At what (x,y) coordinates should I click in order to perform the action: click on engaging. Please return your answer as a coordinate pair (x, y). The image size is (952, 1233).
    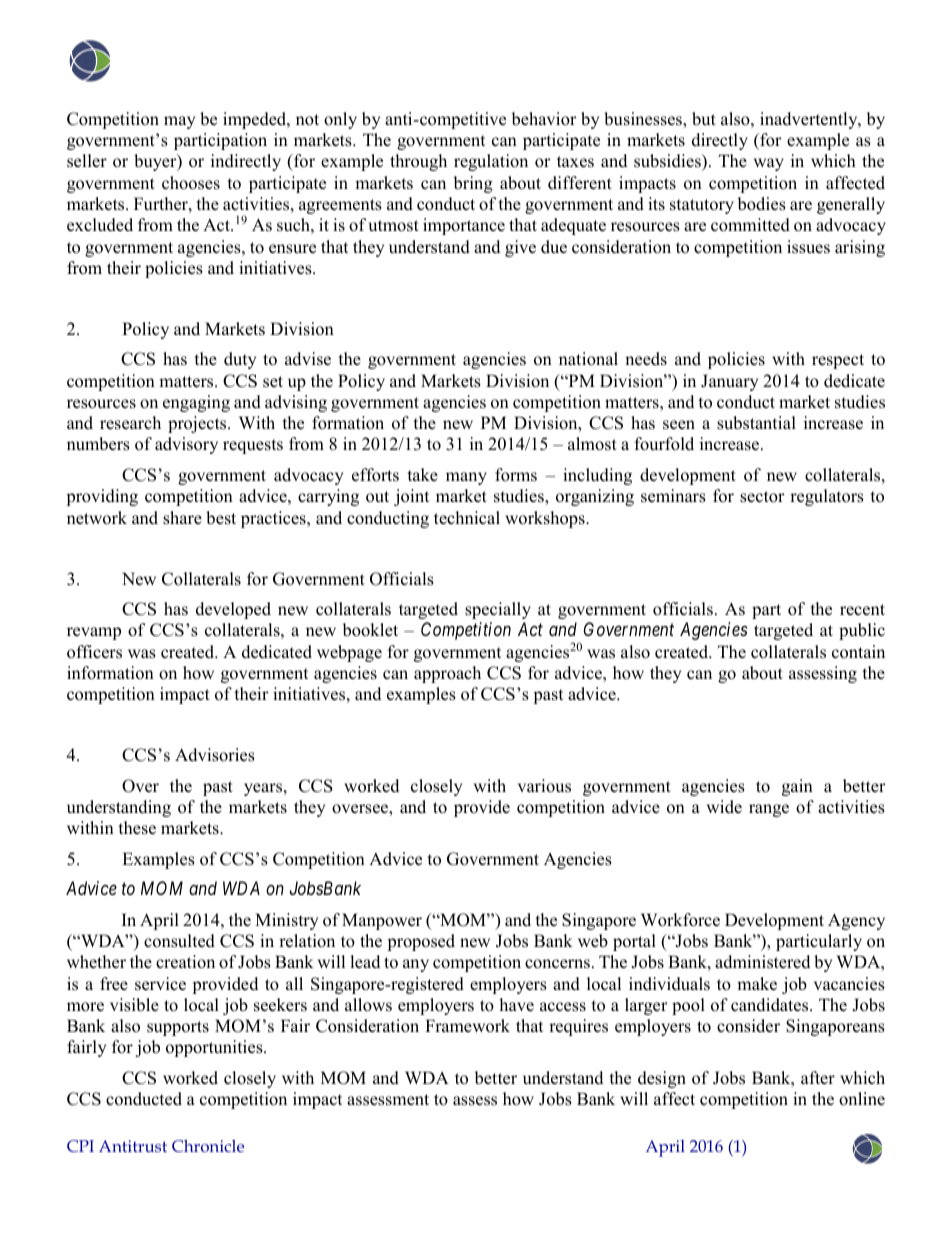
    Looking at the image, I should click on (196, 403).
